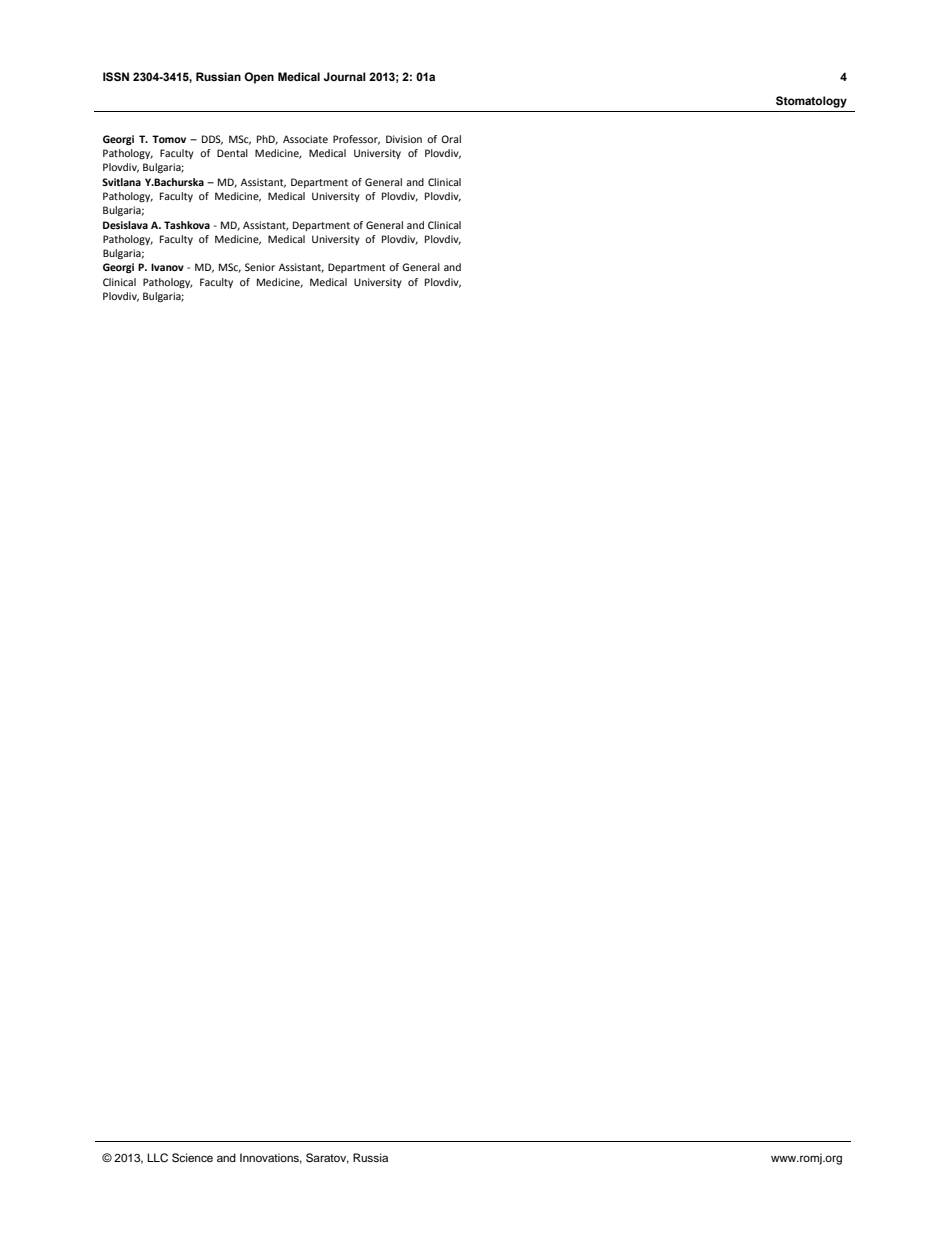 This image has height=1233, width=952. What do you see at coordinates (305, 139) in the image?
I see `Associate` at bounding box center [305, 139].
